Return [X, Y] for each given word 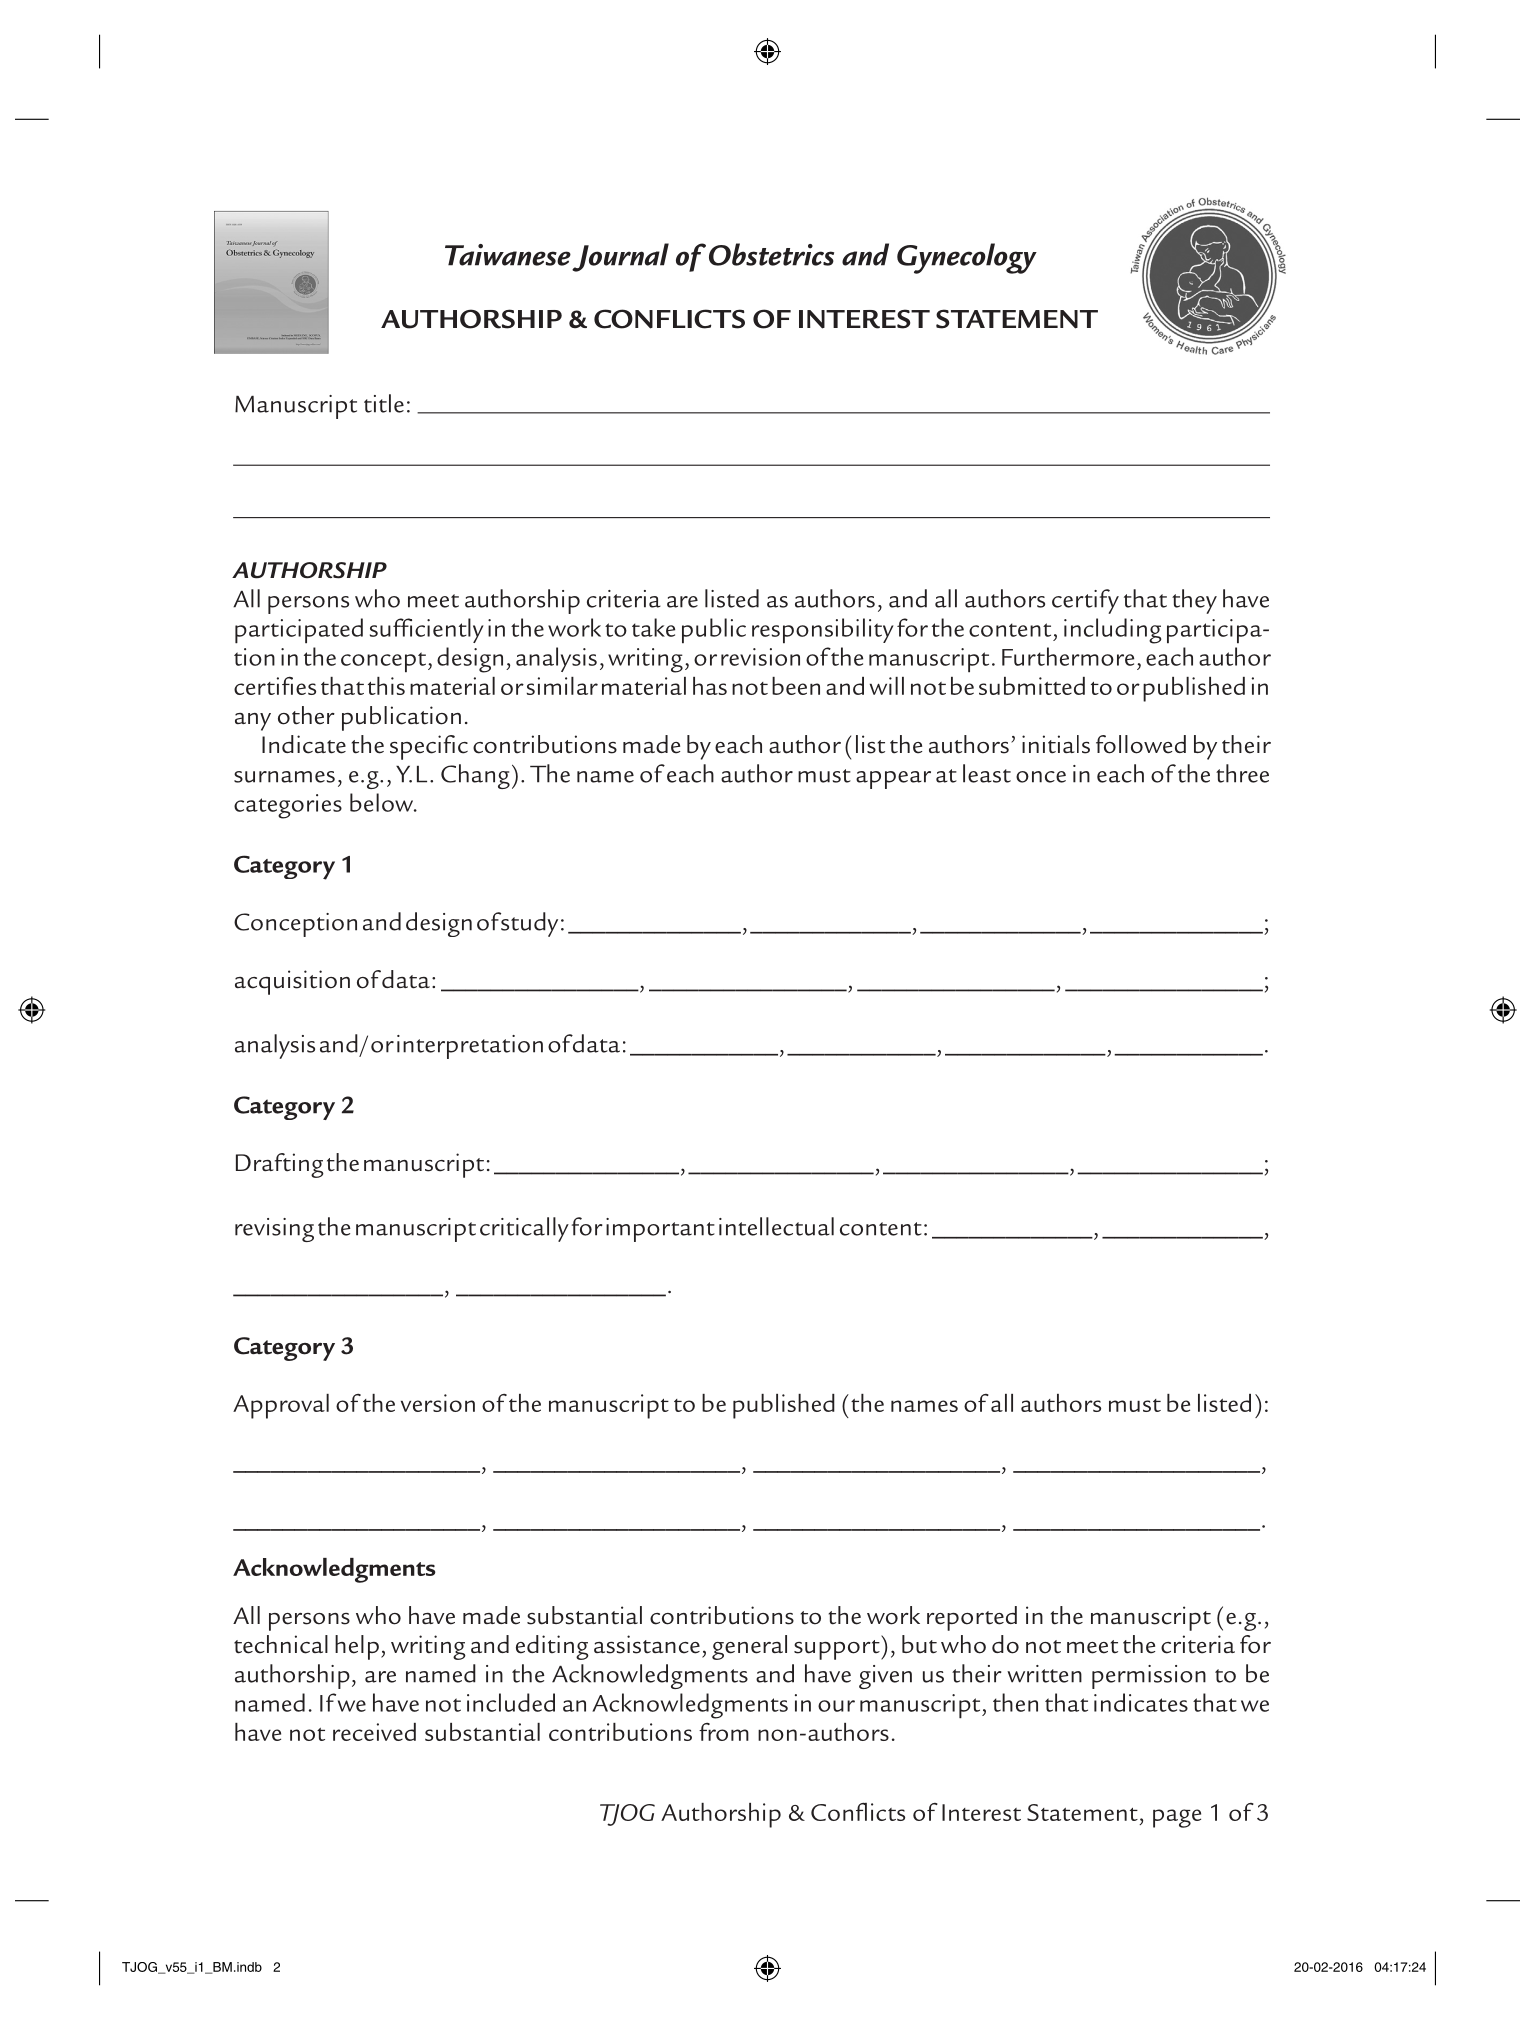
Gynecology [967, 258]
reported [972, 1618]
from [724, 1732]
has [710, 686]
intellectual [776, 1226]
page [1177, 1818]
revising [274, 1230]
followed [1141, 744]
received [374, 1732]
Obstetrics [771, 254]
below [383, 802]
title [384, 403]
